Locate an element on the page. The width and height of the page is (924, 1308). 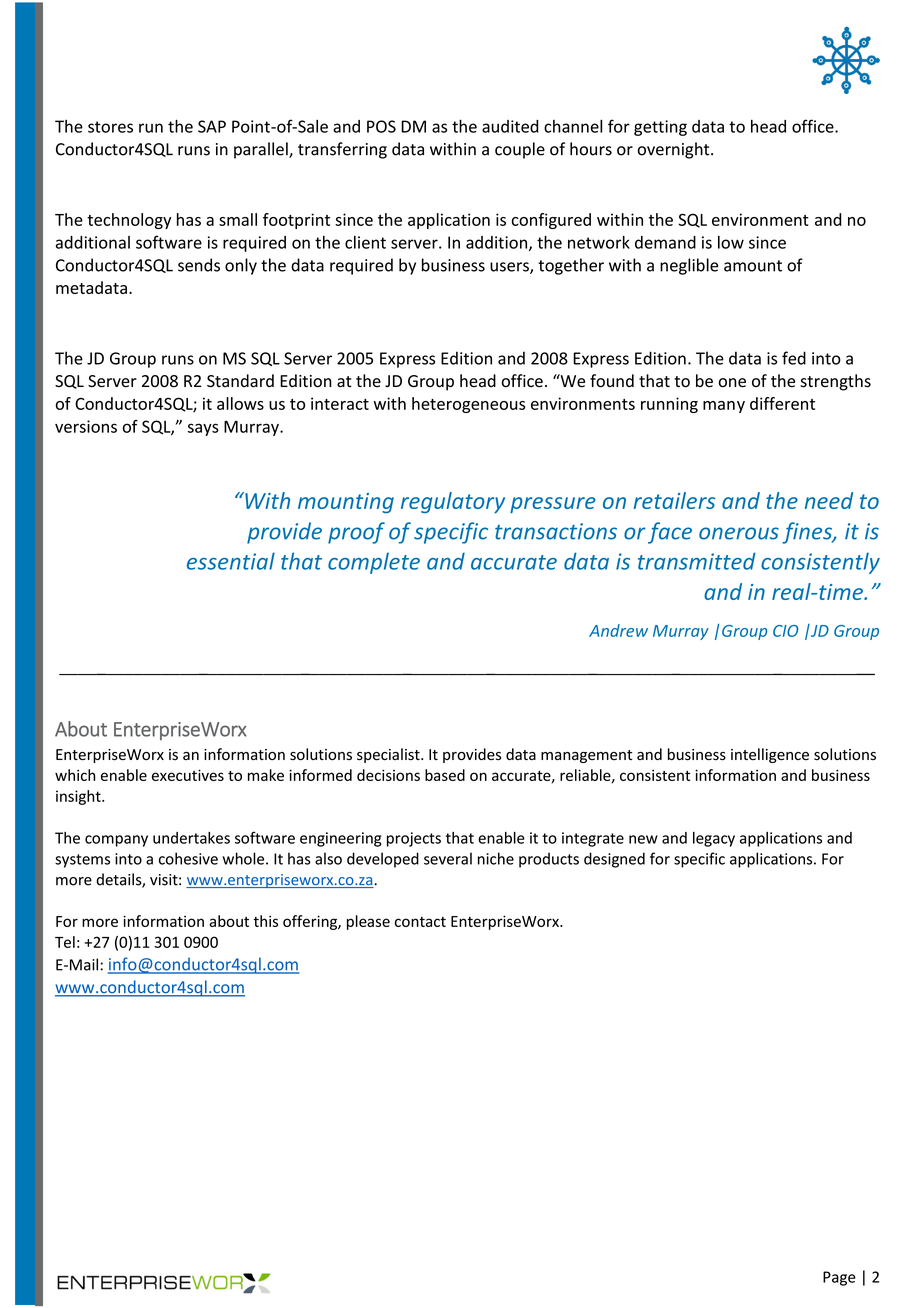
intelligence is located at coordinates (770, 755).
